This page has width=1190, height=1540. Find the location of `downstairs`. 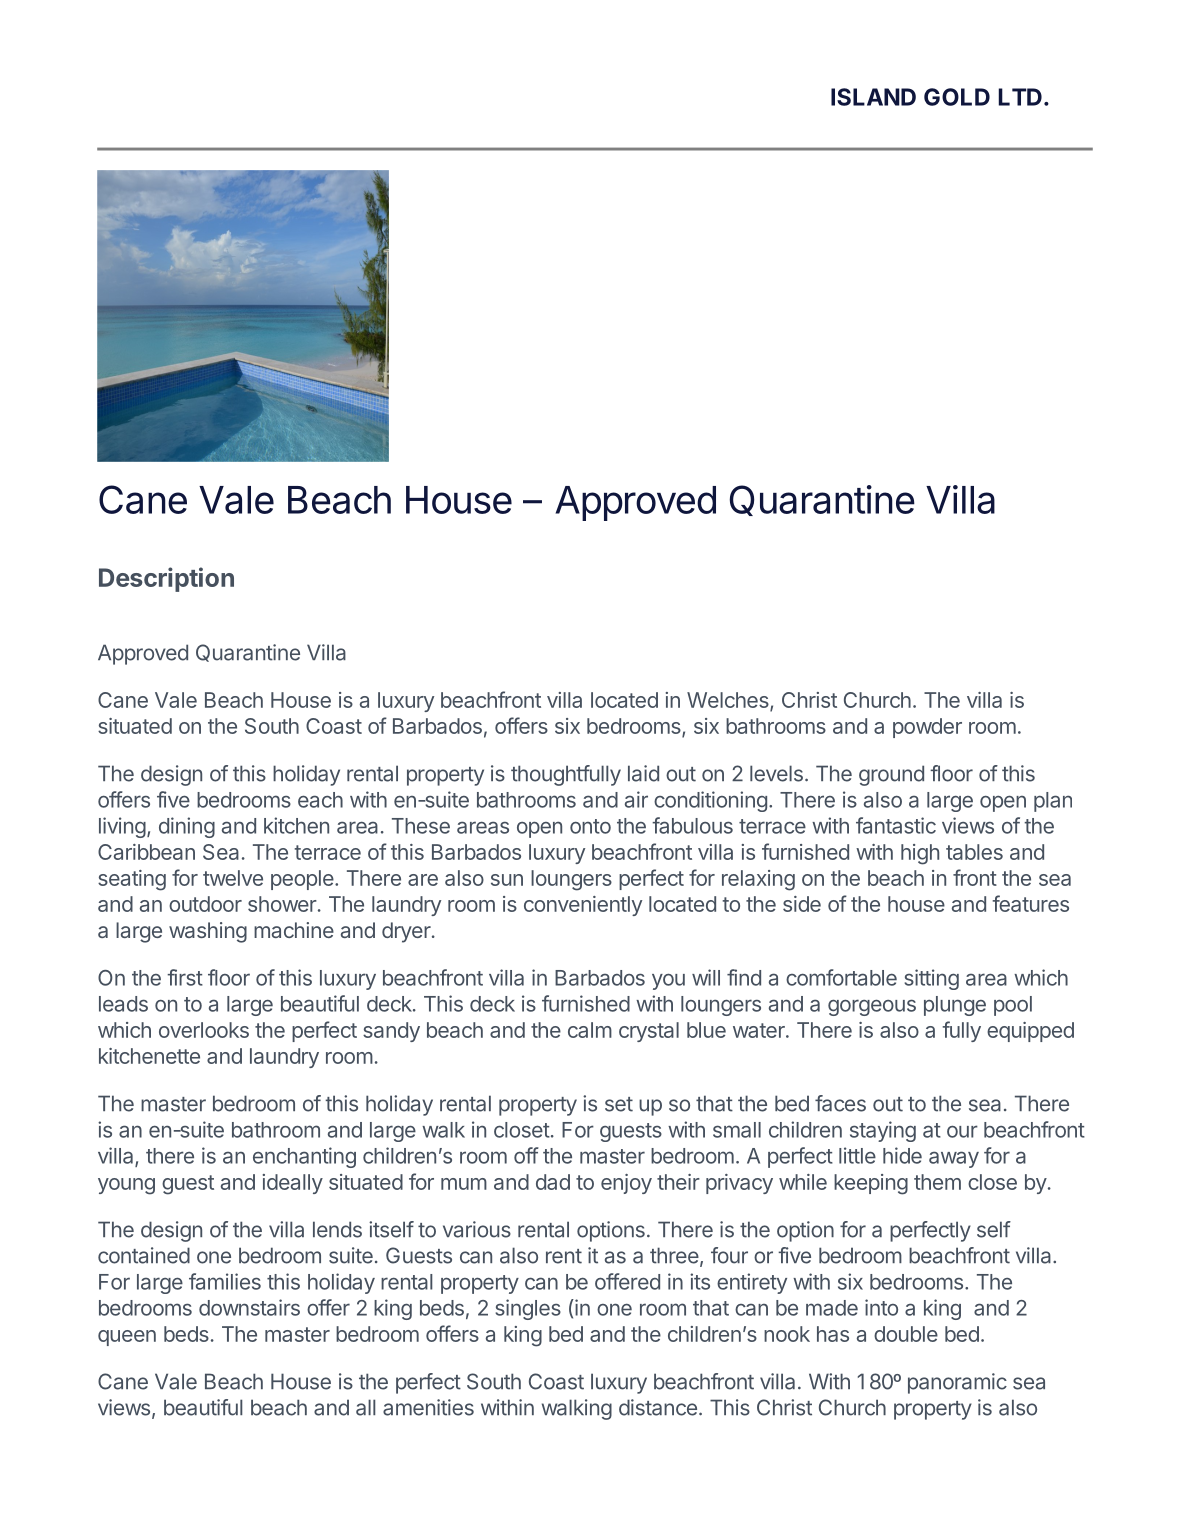

downstairs is located at coordinates (249, 1307).
